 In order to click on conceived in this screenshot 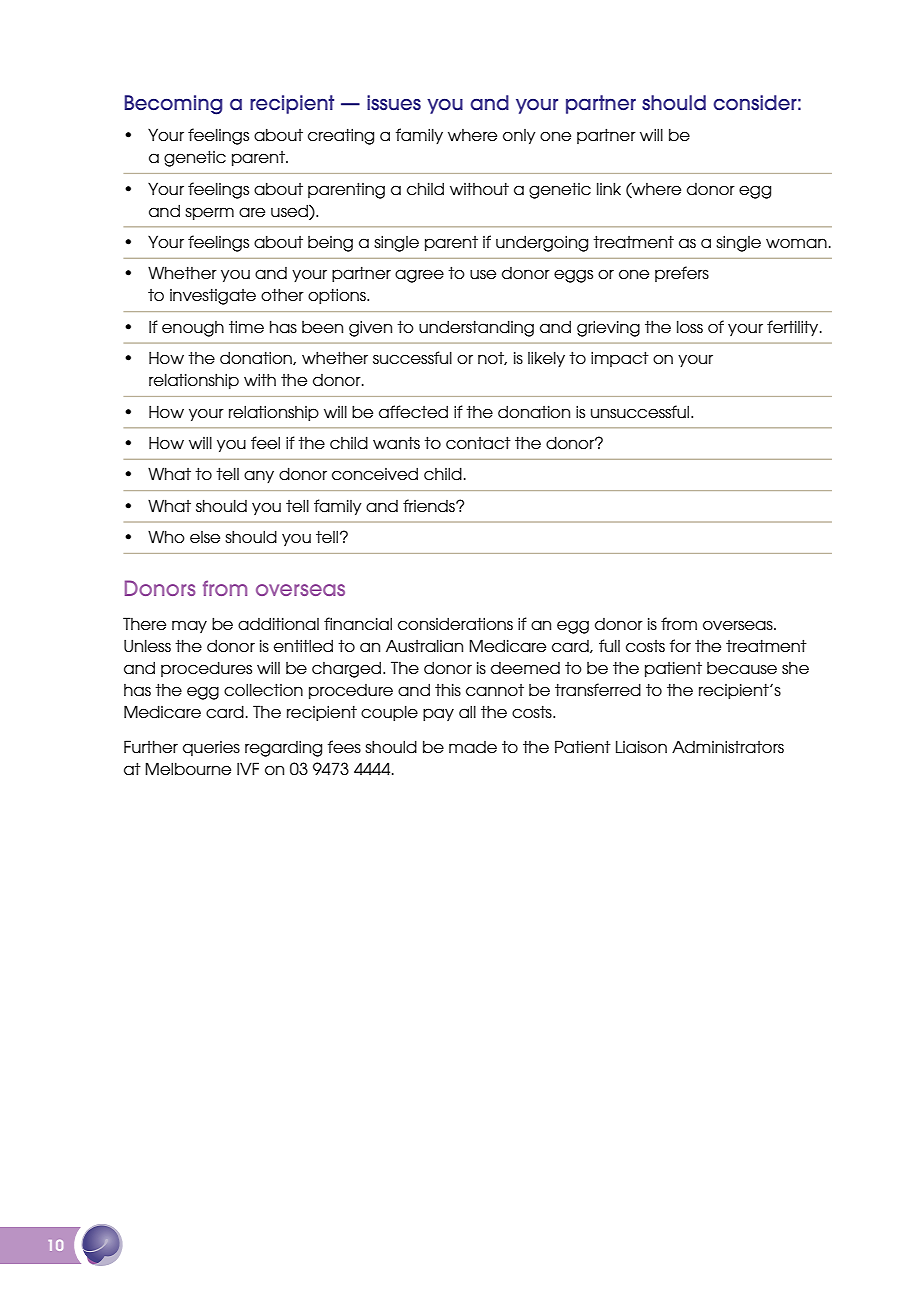, I will do `click(375, 474)`.
